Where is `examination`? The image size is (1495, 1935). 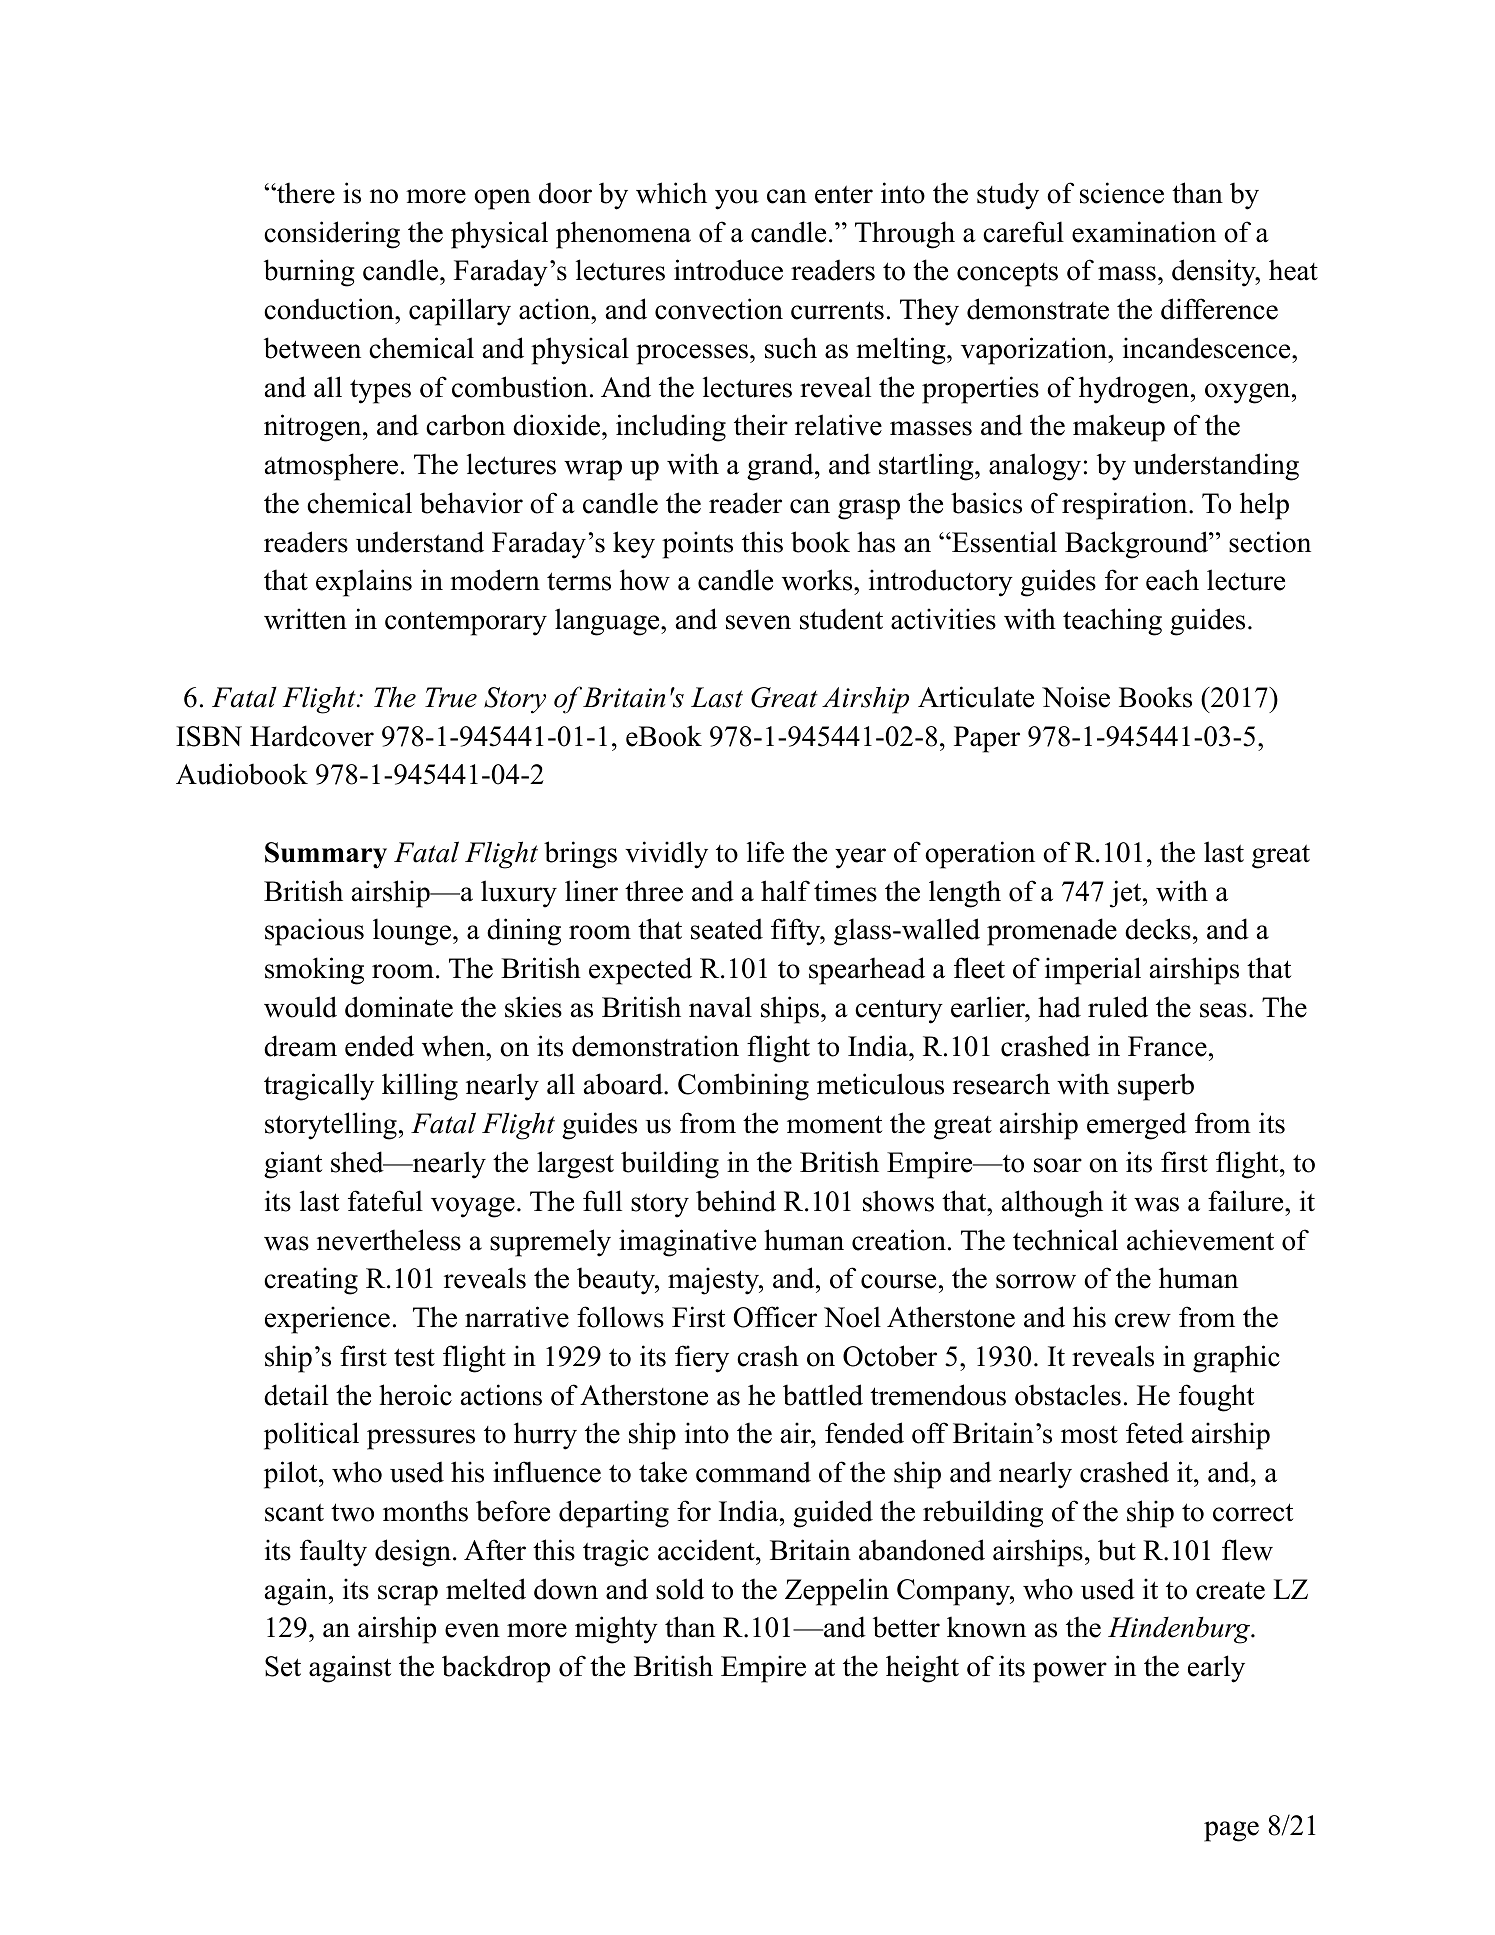 examination is located at coordinates (1144, 232).
